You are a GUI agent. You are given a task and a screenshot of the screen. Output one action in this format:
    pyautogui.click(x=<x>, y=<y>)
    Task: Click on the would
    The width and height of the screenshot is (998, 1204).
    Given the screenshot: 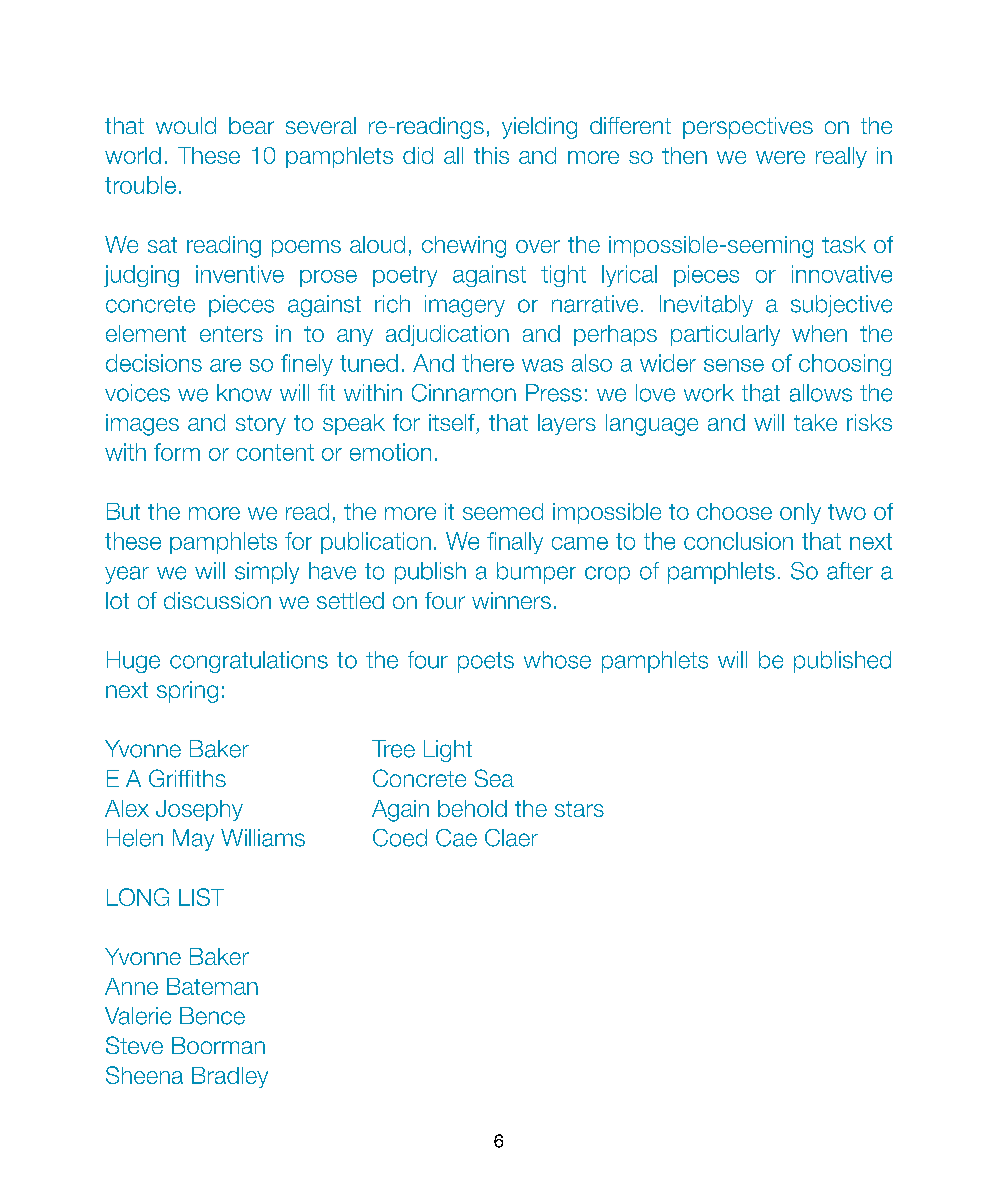 What is the action you would take?
    pyautogui.click(x=186, y=125)
